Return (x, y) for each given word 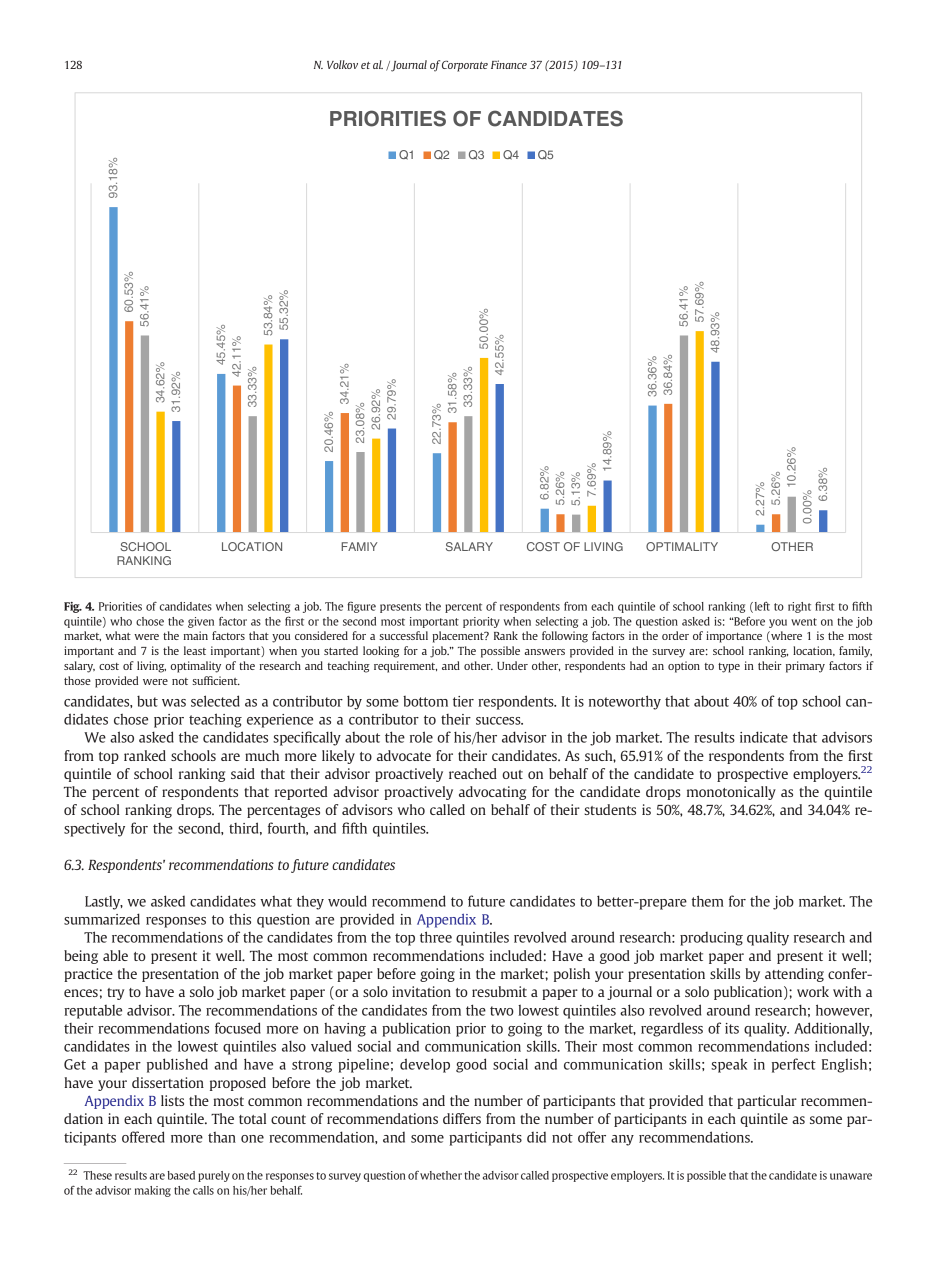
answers (544, 652)
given (201, 622)
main (196, 635)
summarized (102, 919)
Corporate (465, 66)
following (565, 637)
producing (711, 939)
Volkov (342, 64)
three (436, 937)
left (761, 607)
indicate (764, 737)
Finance (509, 64)
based (181, 1175)
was (174, 703)
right (799, 607)
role (421, 737)
